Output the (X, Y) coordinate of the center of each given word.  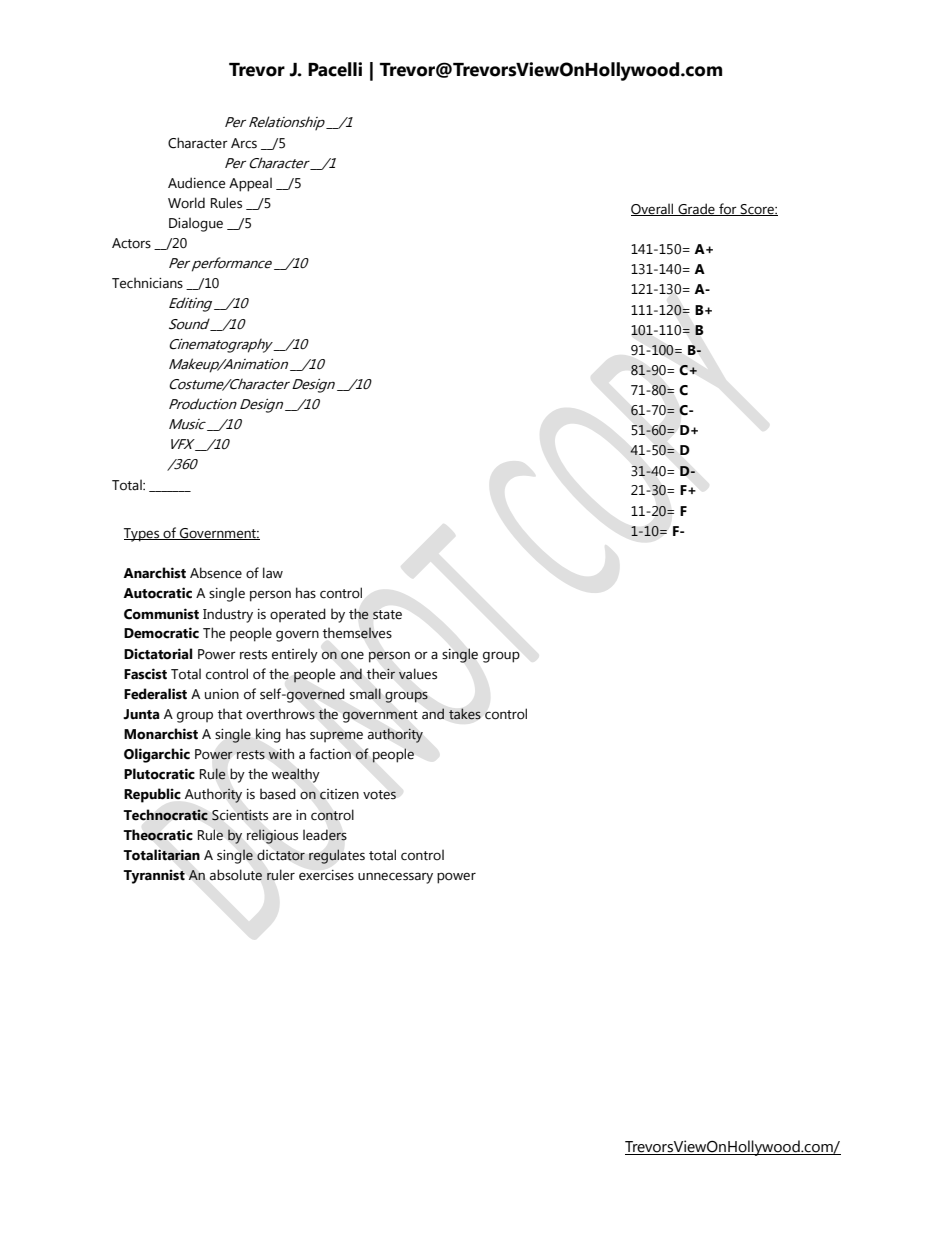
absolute (236, 875)
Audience (196, 183)
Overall (653, 209)
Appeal (250, 184)
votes (379, 795)
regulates (337, 856)
